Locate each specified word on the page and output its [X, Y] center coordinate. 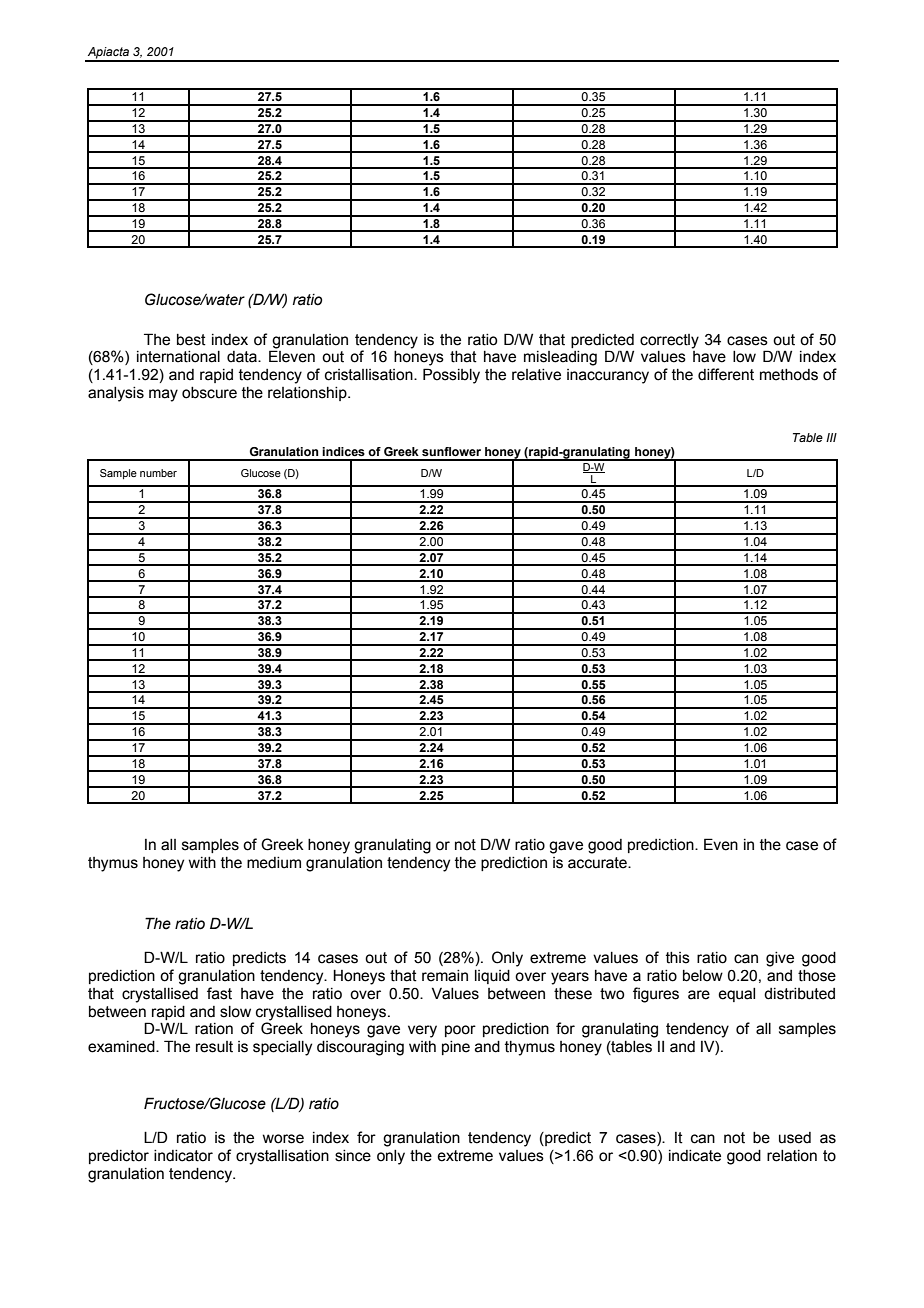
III [831, 437]
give [780, 959]
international [178, 357]
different [726, 374]
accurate [598, 863]
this [678, 958]
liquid [492, 977]
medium [274, 863]
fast [219, 993]
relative [536, 375]
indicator [183, 1156]
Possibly [451, 376]
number [158, 473]
